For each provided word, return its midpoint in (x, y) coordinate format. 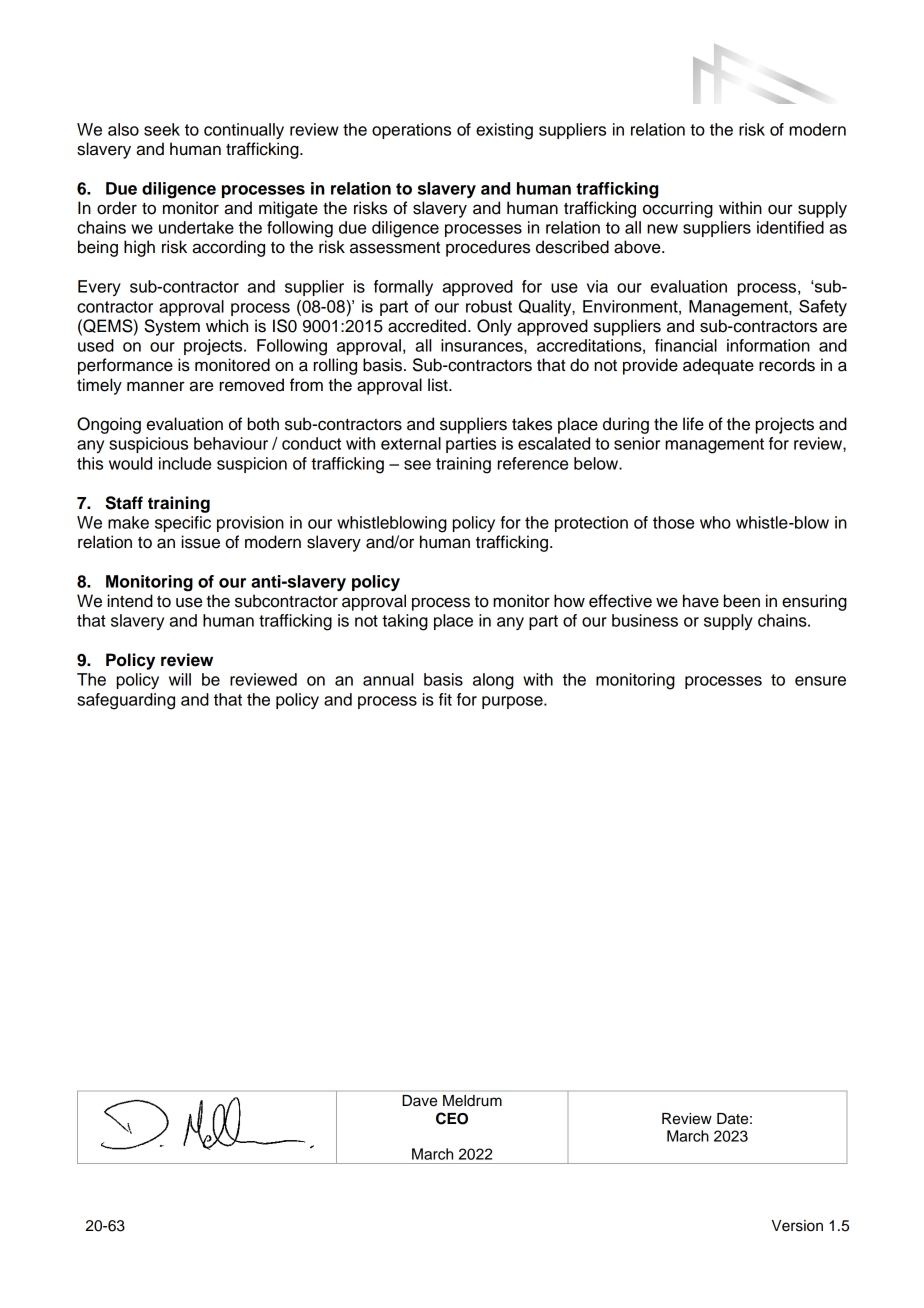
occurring (678, 209)
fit (445, 699)
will (180, 679)
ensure (820, 681)
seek (162, 129)
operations (411, 131)
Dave (420, 1100)
